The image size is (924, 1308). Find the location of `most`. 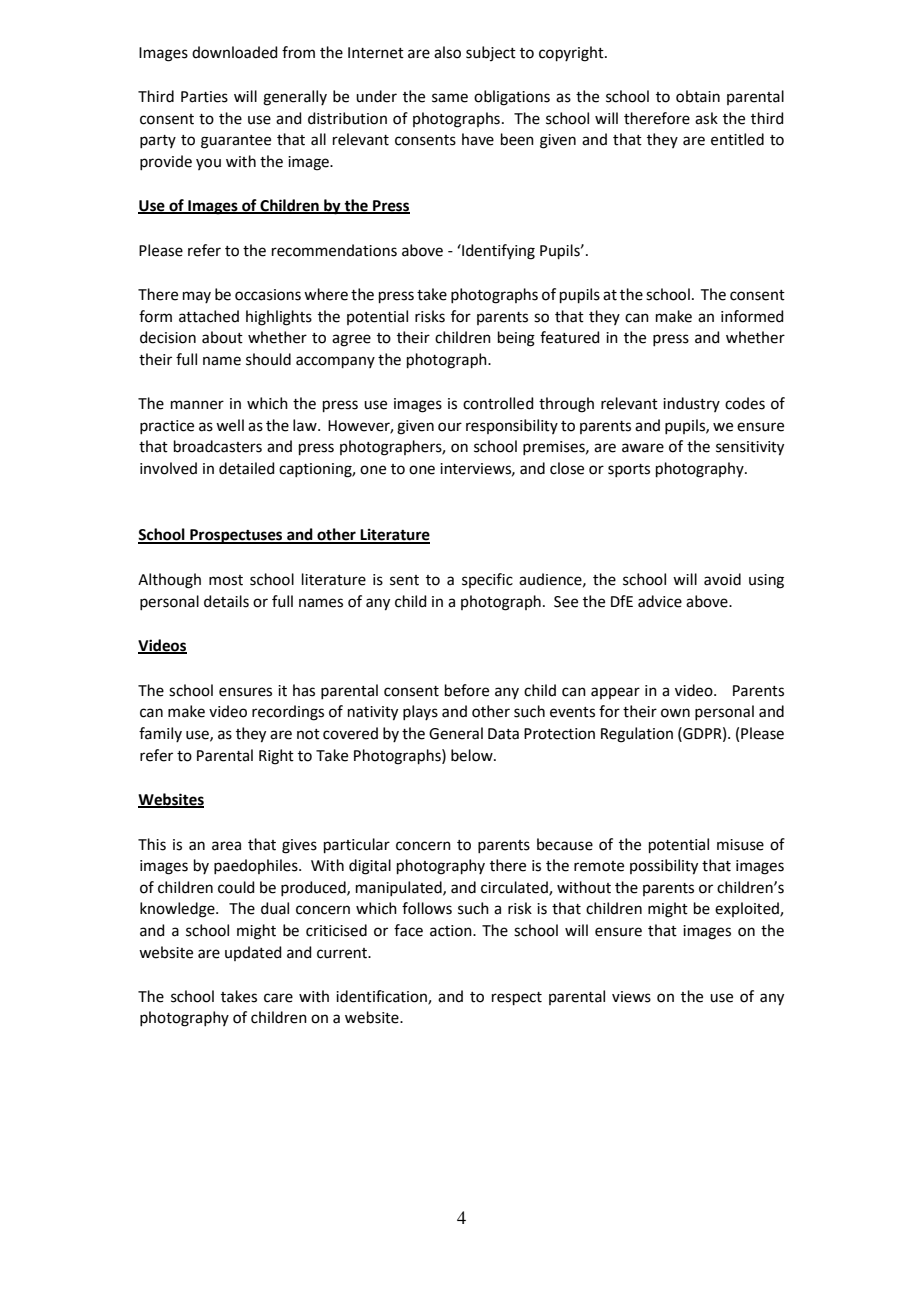

most is located at coordinates (226, 580).
